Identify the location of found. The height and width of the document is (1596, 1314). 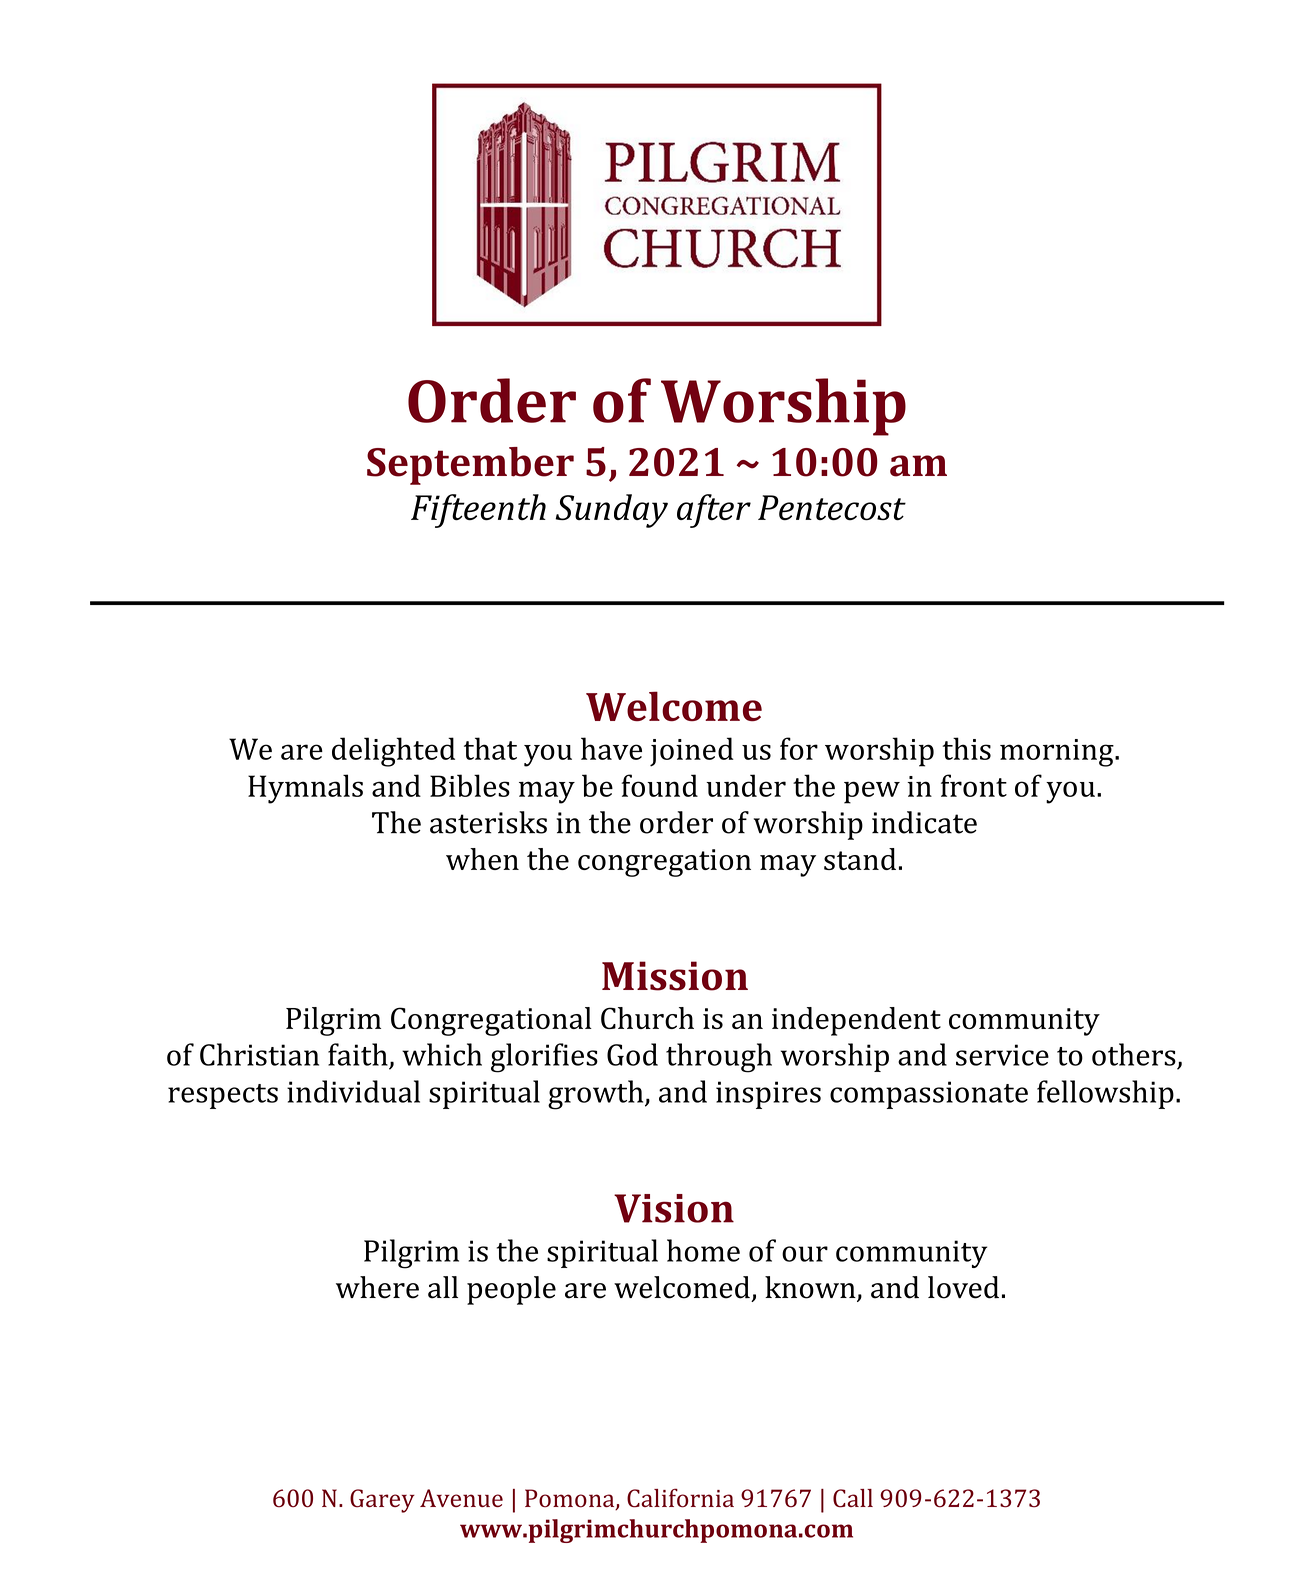
(660, 785).
